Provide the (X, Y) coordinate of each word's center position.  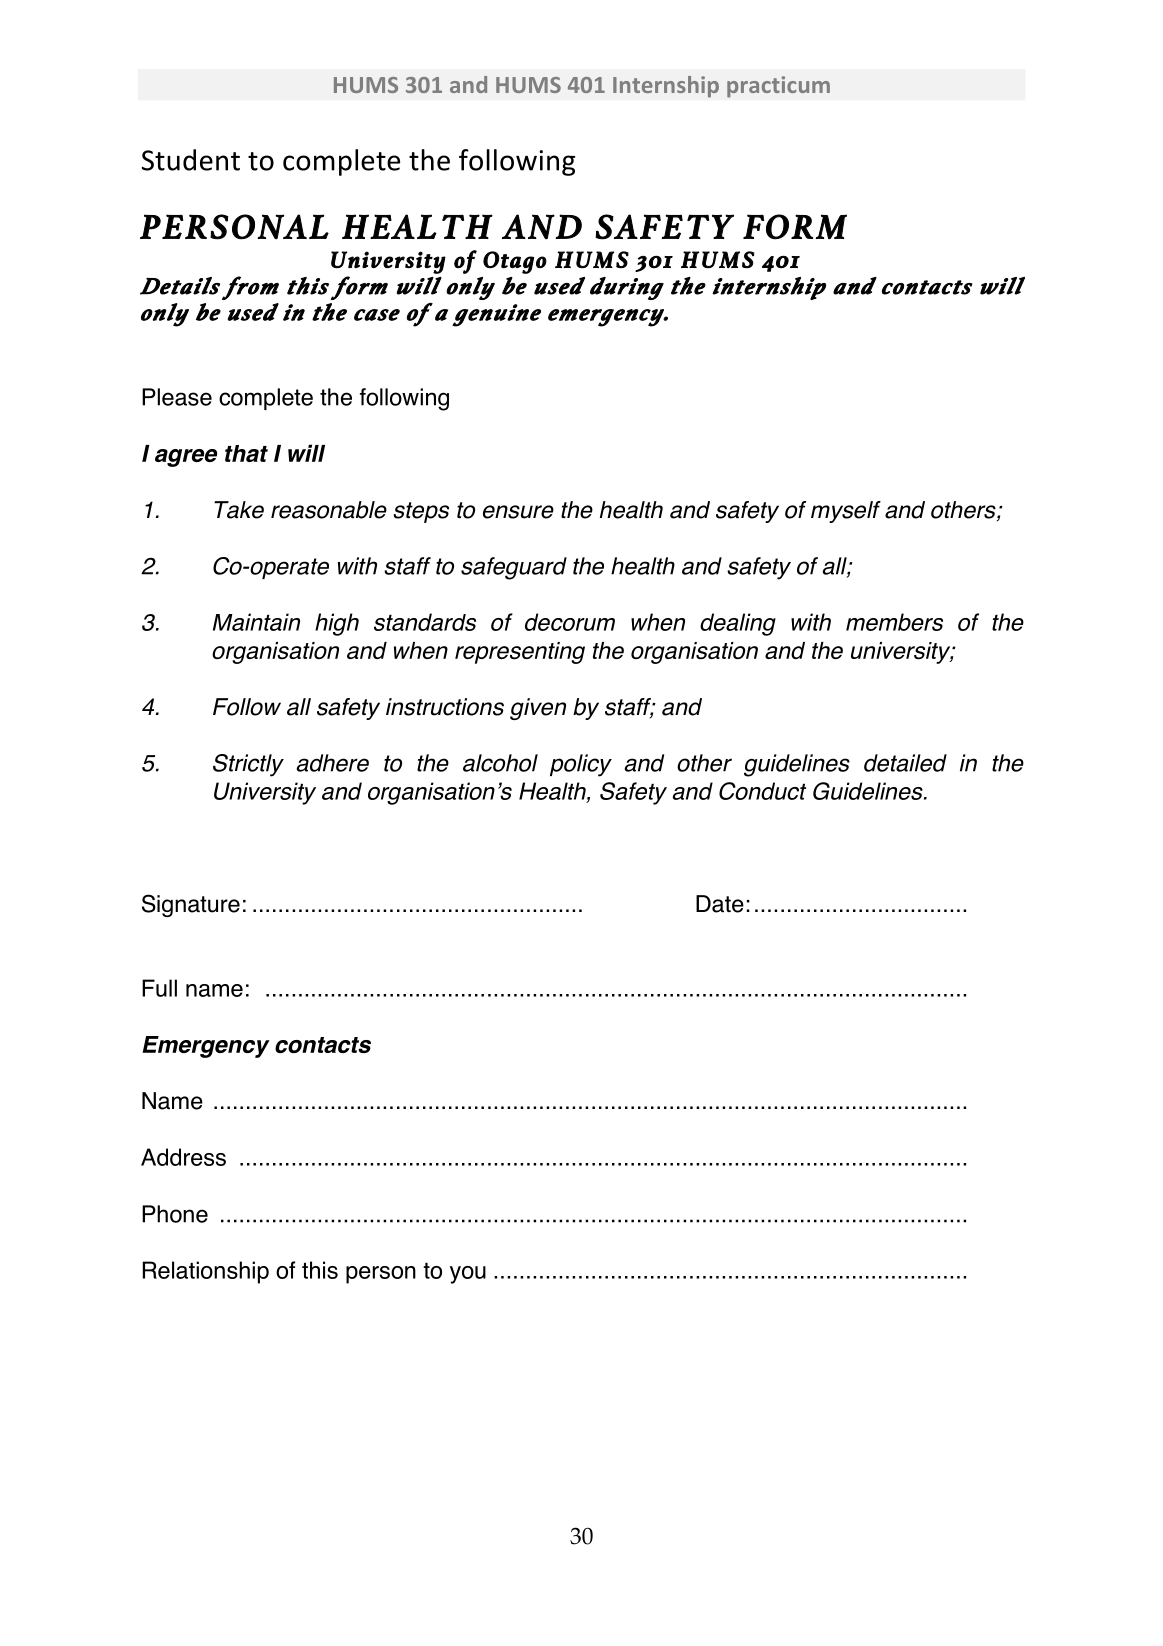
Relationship (206, 1272)
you (468, 1275)
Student (191, 160)
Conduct (762, 791)
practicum (778, 87)
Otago (515, 262)
